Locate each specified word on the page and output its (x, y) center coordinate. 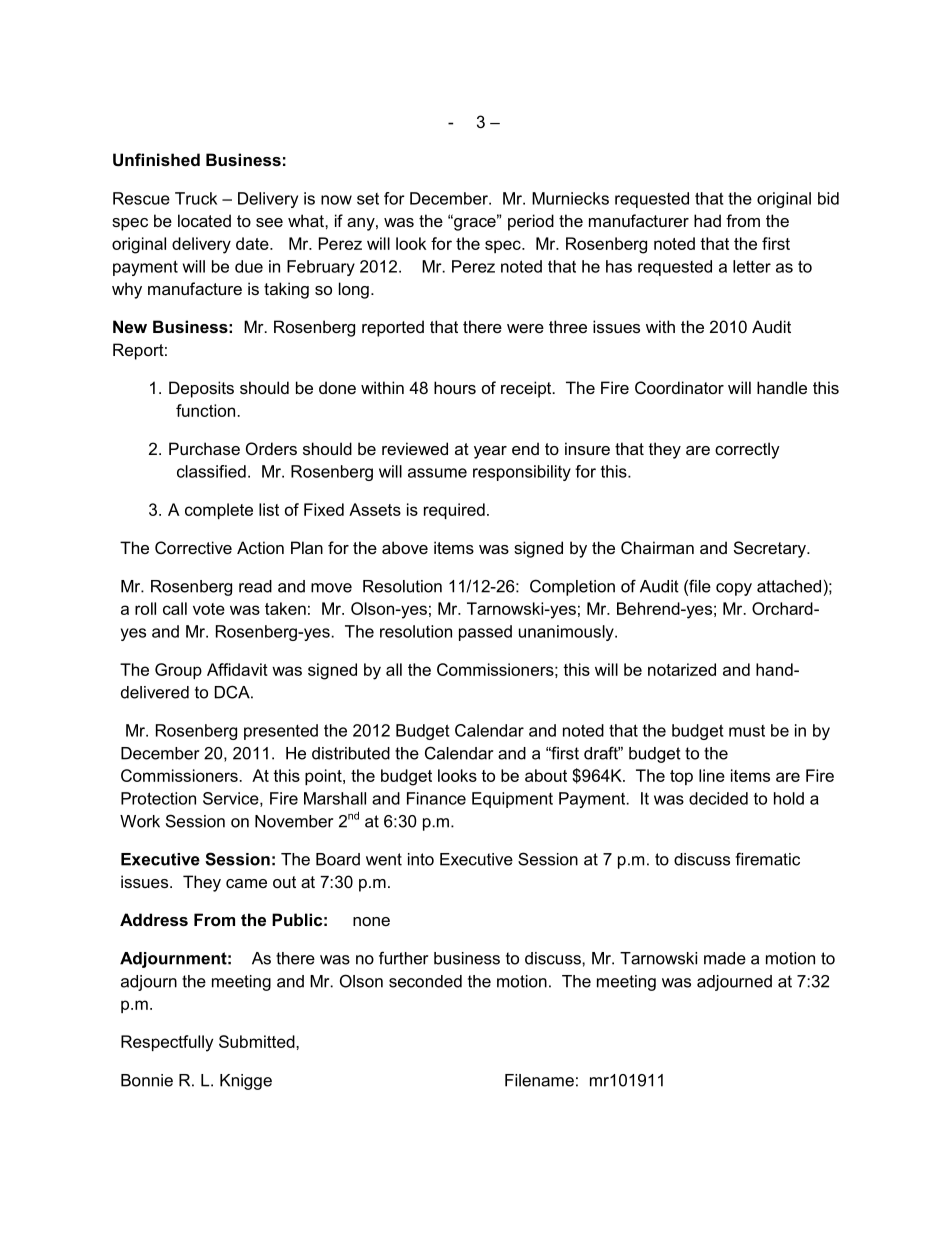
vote (209, 609)
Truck (196, 198)
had (707, 220)
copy (734, 589)
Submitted (258, 1041)
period (531, 222)
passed (485, 633)
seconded (425, 981)
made (725, 958)
